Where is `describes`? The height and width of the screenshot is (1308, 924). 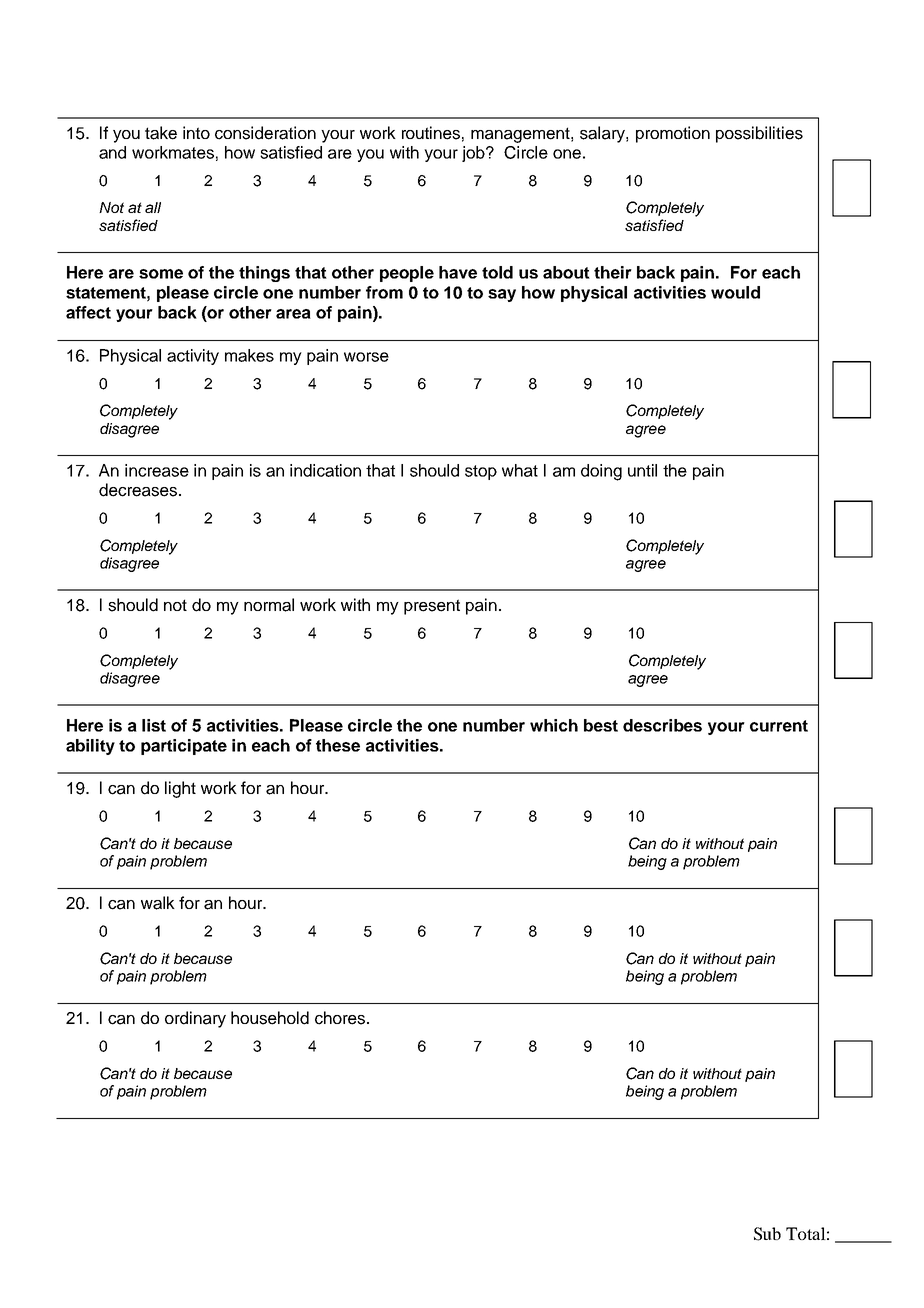
describes is located at coordinates (662, 725).
